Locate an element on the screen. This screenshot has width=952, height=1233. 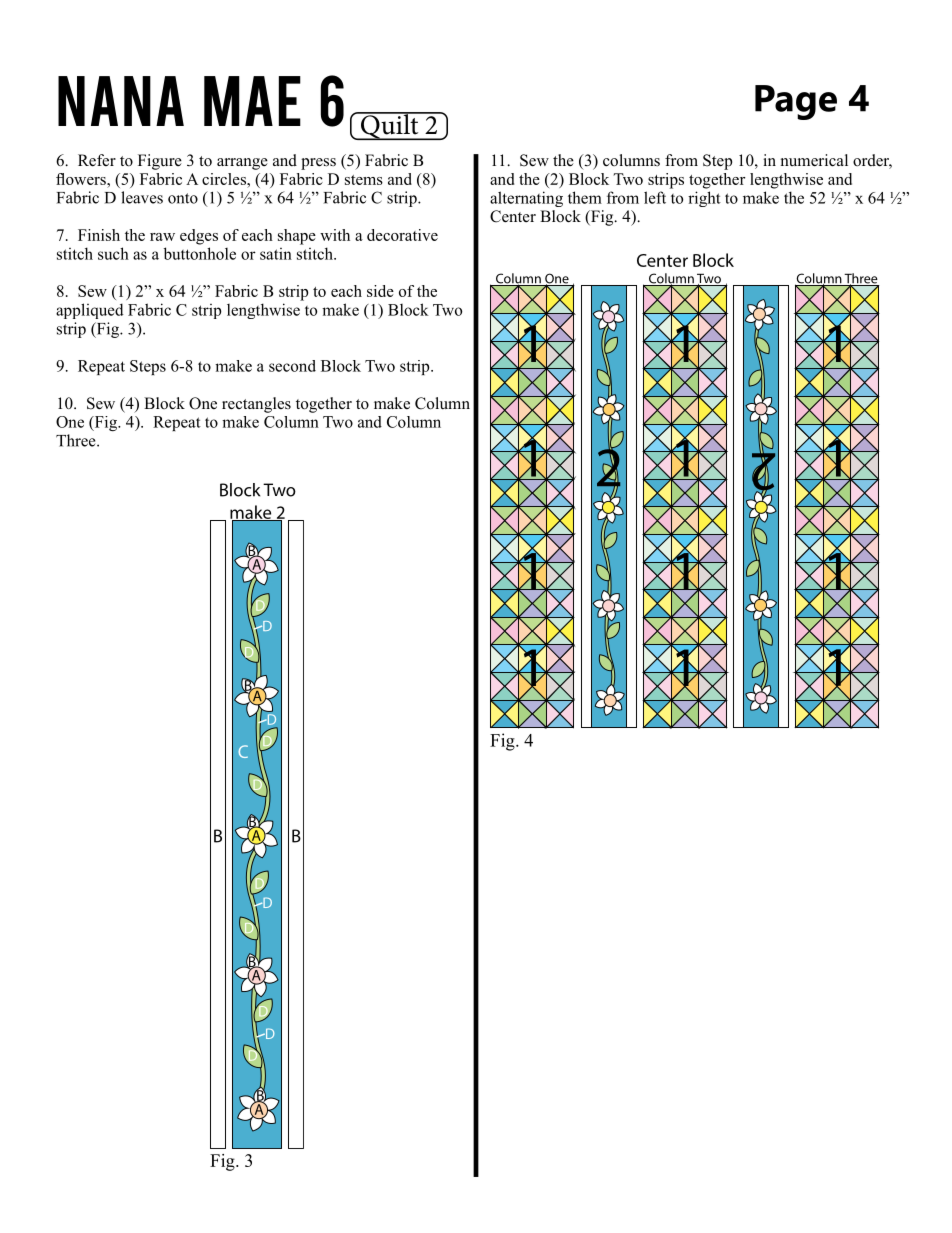
Mae is located at coordinates (252, 101).
